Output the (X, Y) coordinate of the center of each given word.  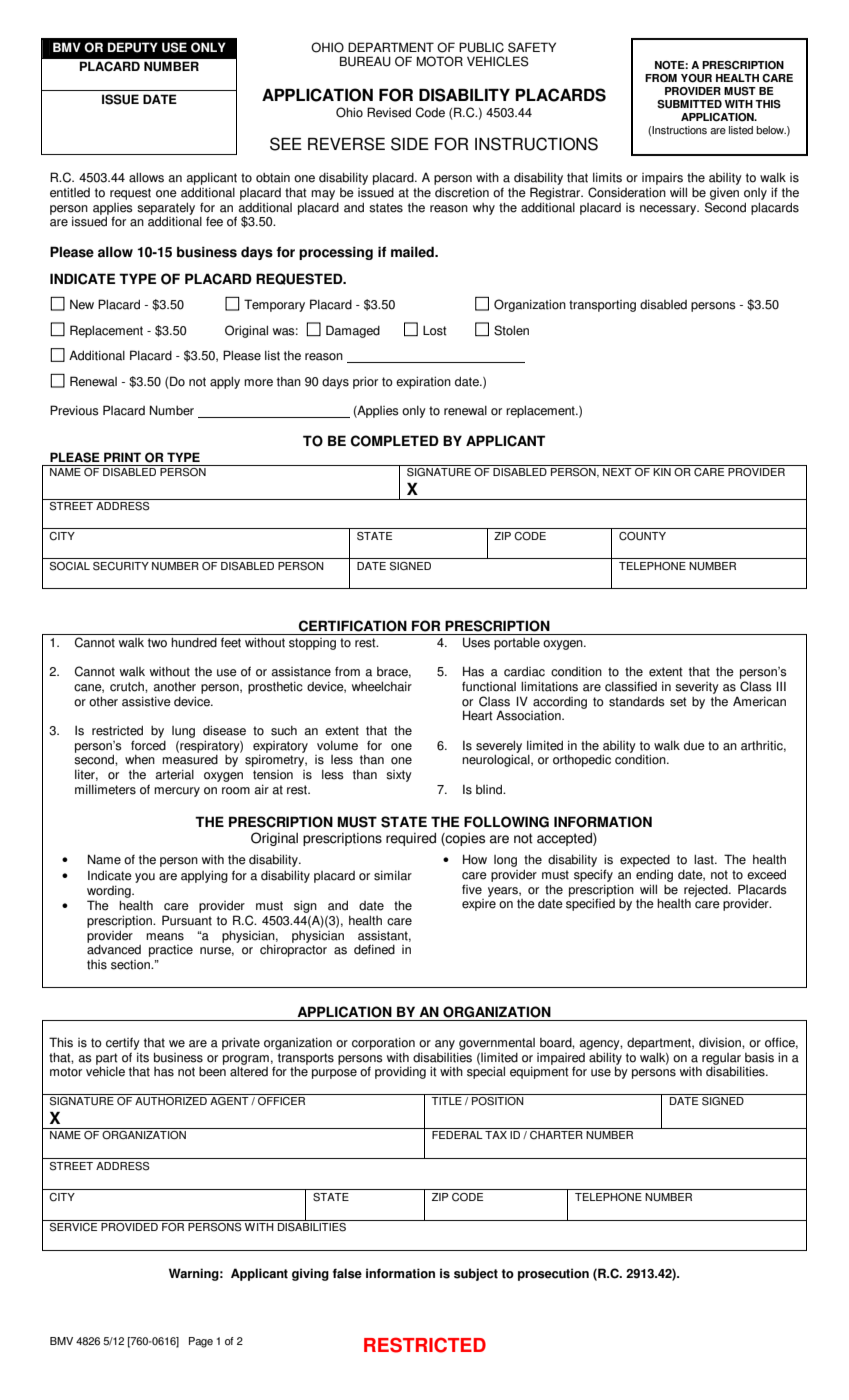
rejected (707, 891)
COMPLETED (395, 441)
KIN (662, 472)
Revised (389, 112)
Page (201, 1342)
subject (476, 1274)
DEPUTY (133, 47)
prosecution (553, 1274)
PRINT (122, 457)
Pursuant (187, 920)
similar (393, 875)
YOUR (696, 78)
